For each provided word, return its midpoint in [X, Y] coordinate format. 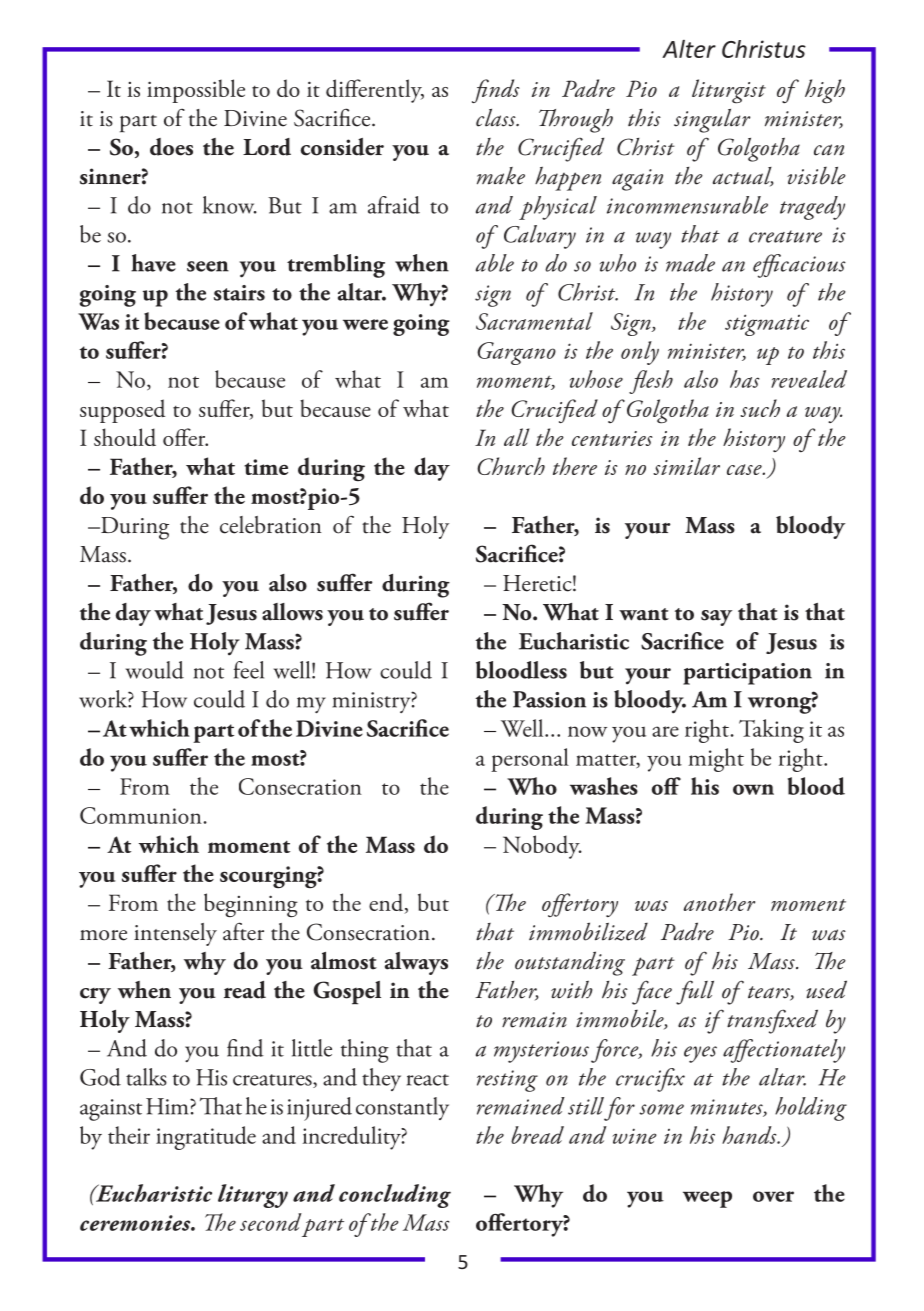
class [497, 118]
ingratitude [206, 1138]
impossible [196, 91]
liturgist [729, 91]
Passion [549, 699]
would [155, 670]
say [716, 618]
